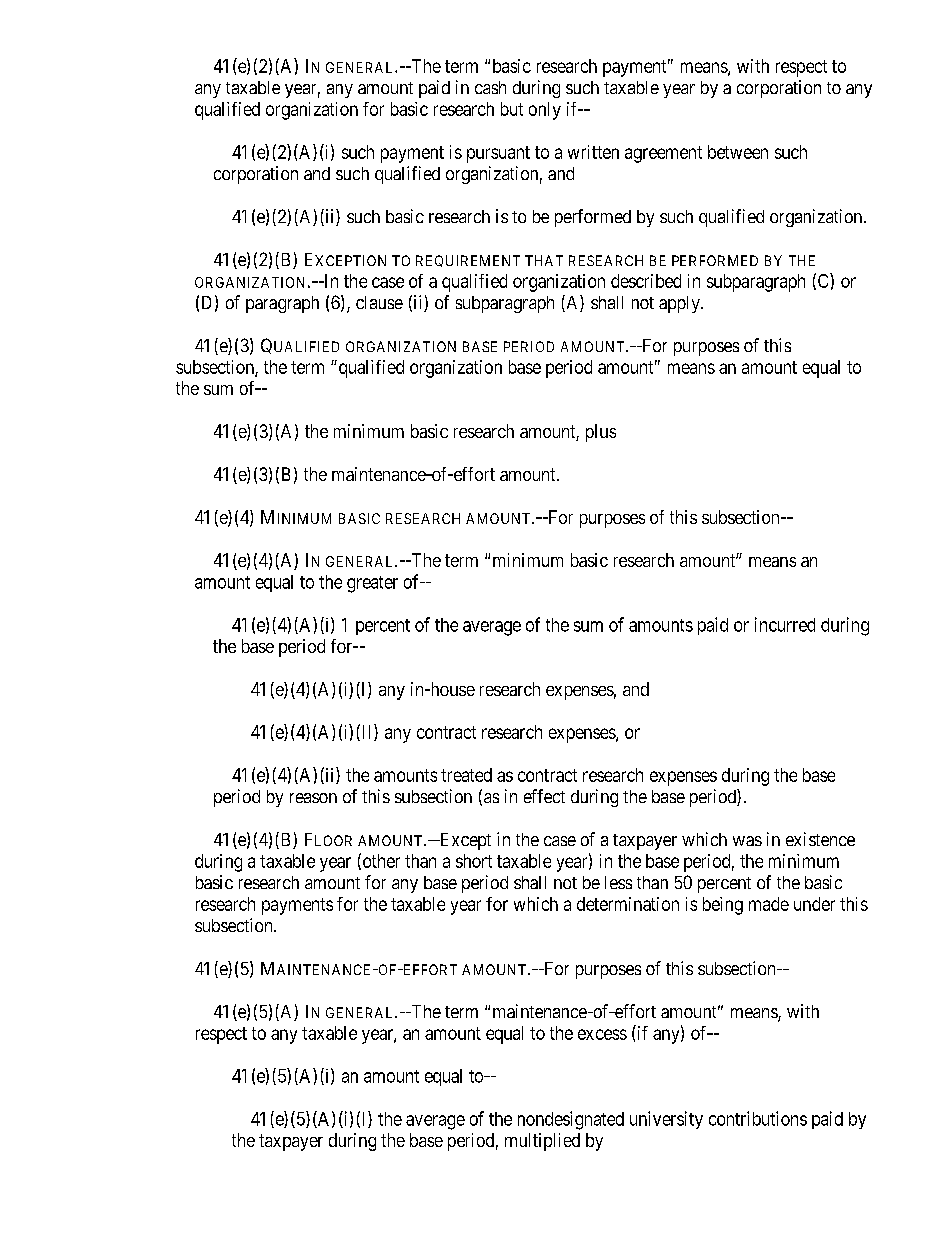 Image resolution: width=952 pixels, height=1233 pixels. What do you see at coordinates (544, 796) in the image?
I see `effect` at bounding box center [544, 796].
